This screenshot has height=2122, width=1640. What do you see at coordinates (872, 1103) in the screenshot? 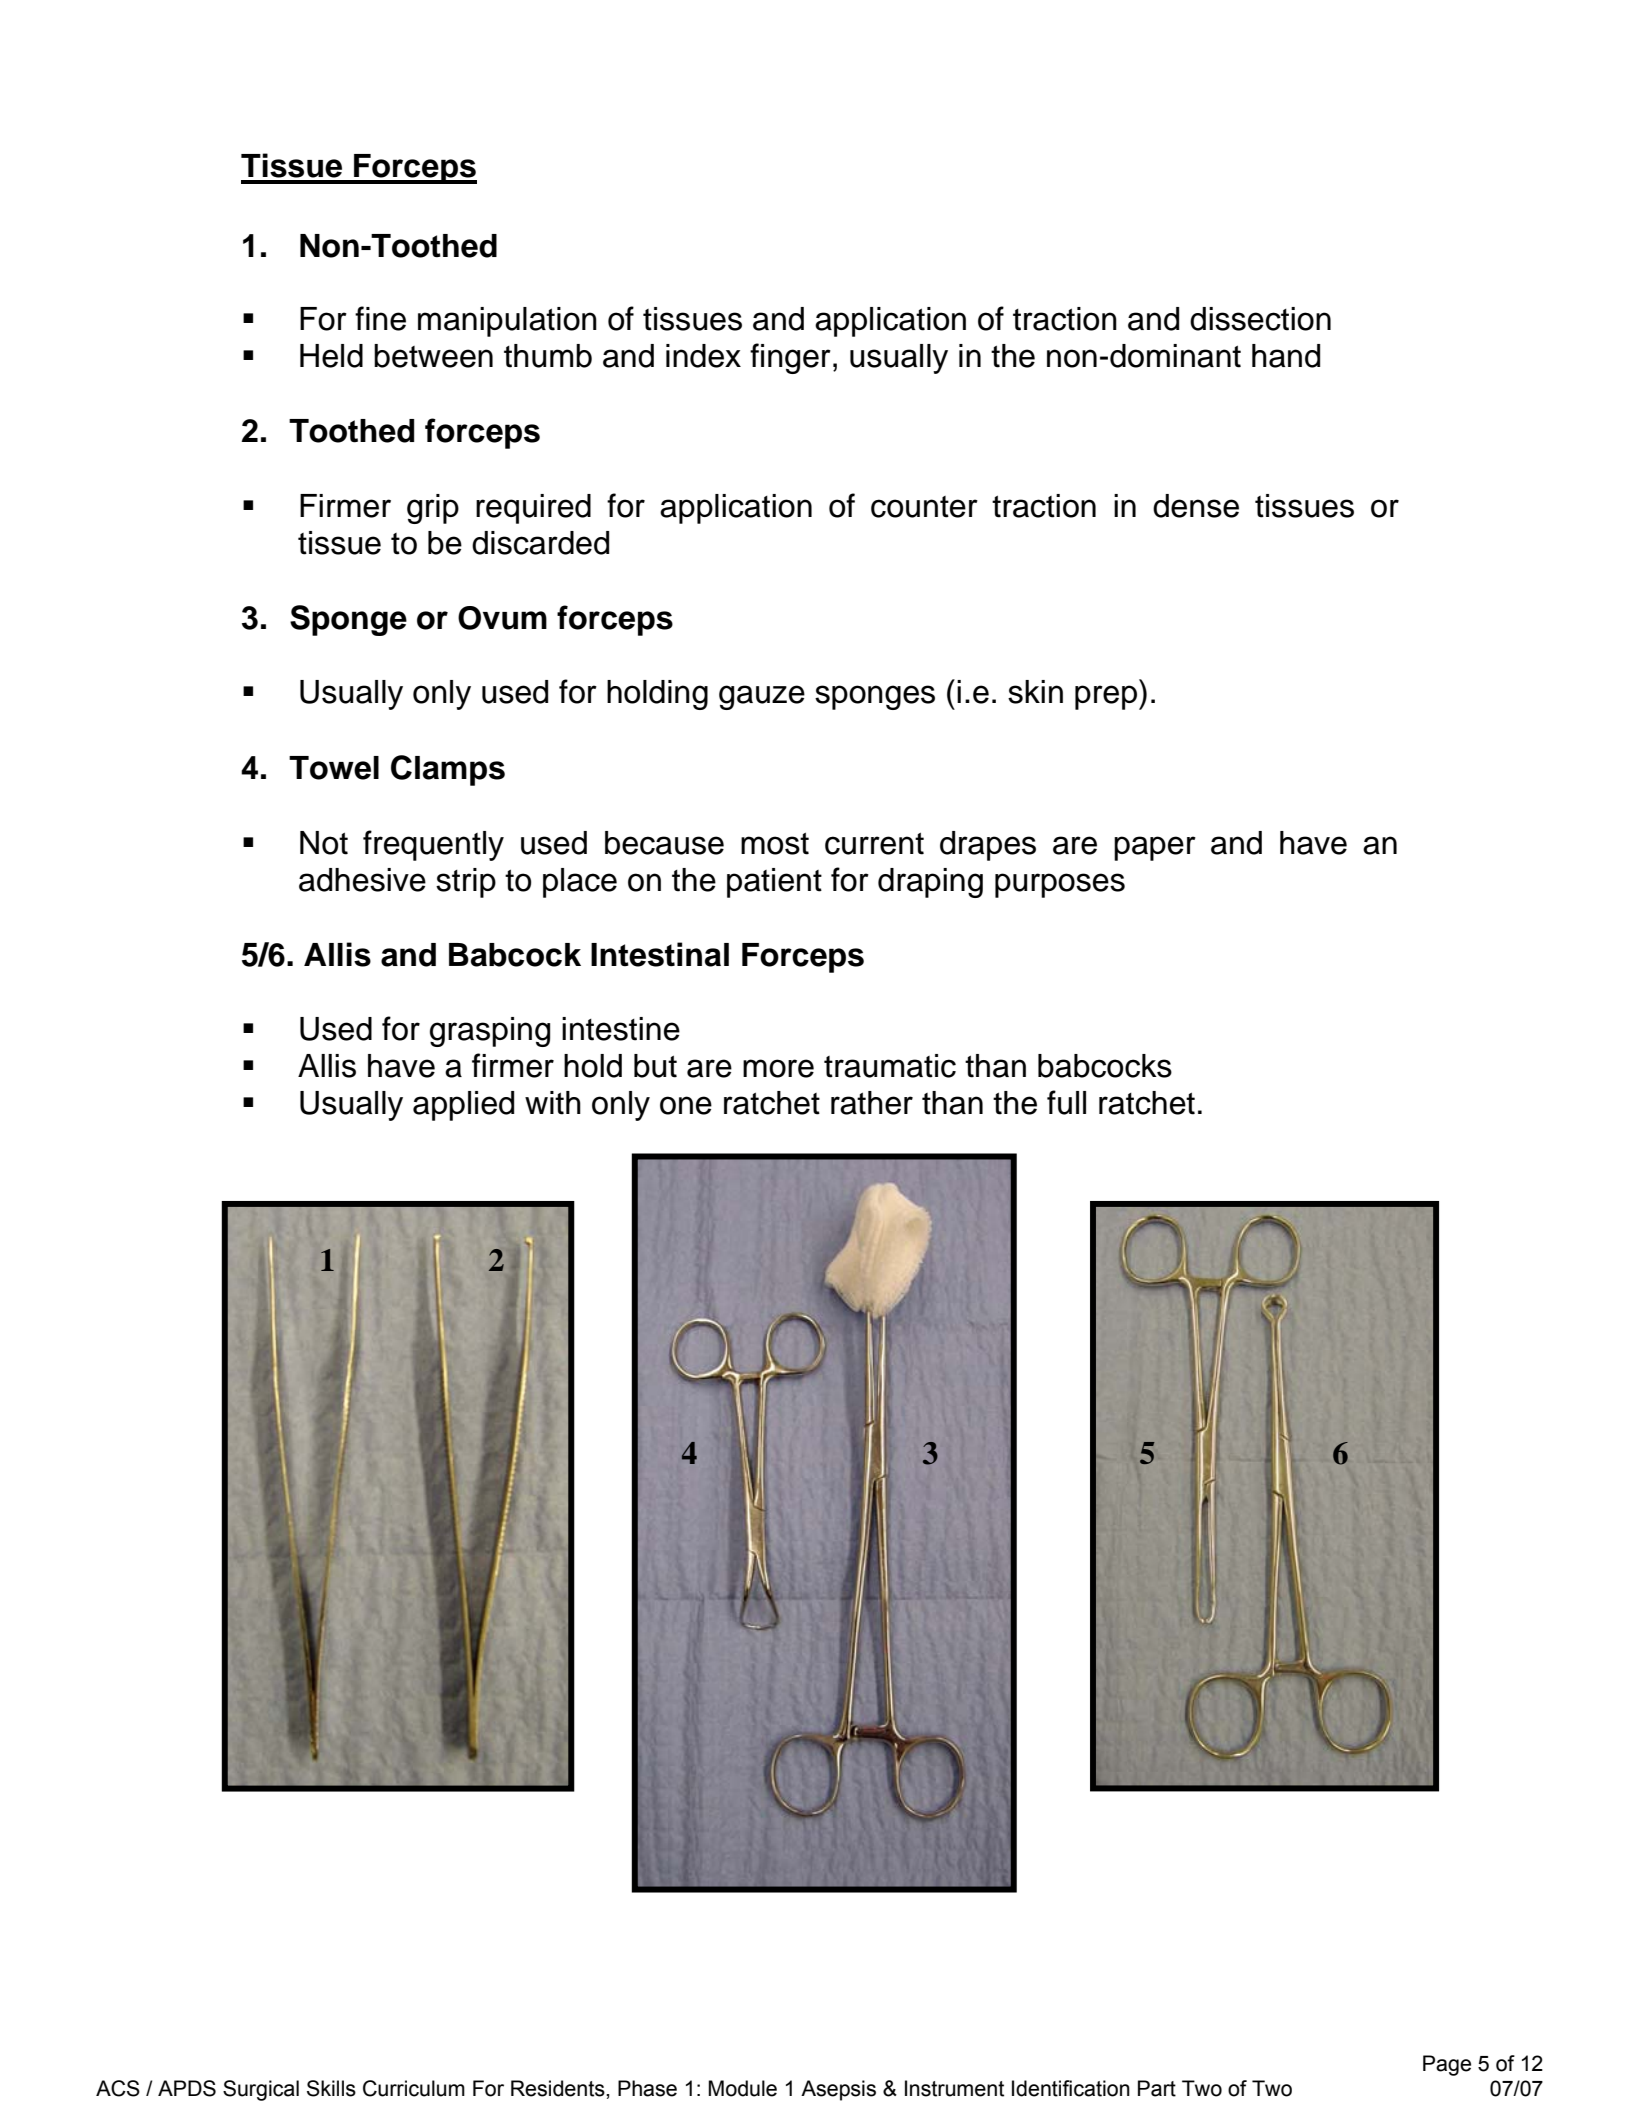
I see `rather` at bounding box center [872, 1103].
